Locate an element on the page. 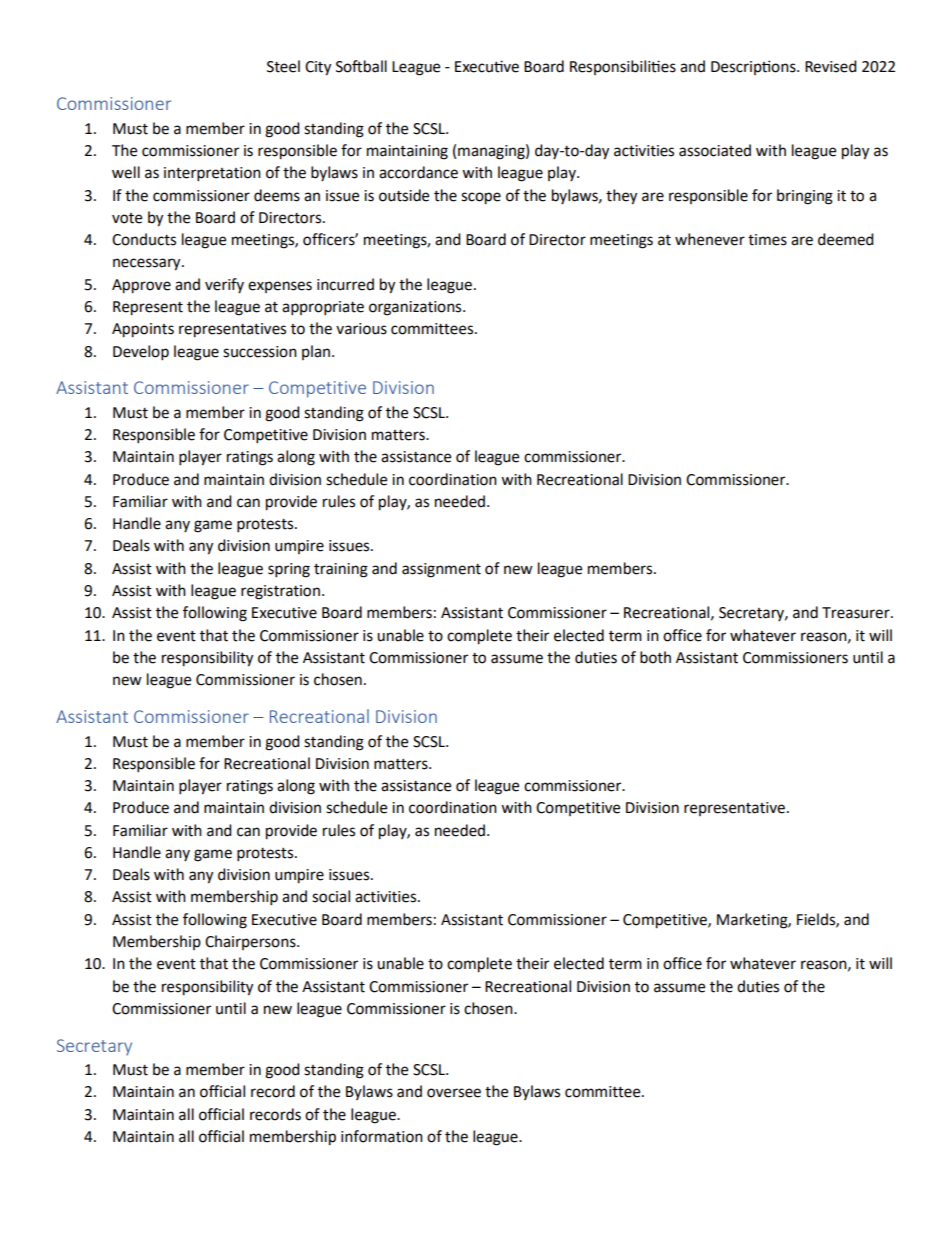 Image resolution: width=952 pixels, height=1233 pixels. accordance is located at coordinates (418, 172).
